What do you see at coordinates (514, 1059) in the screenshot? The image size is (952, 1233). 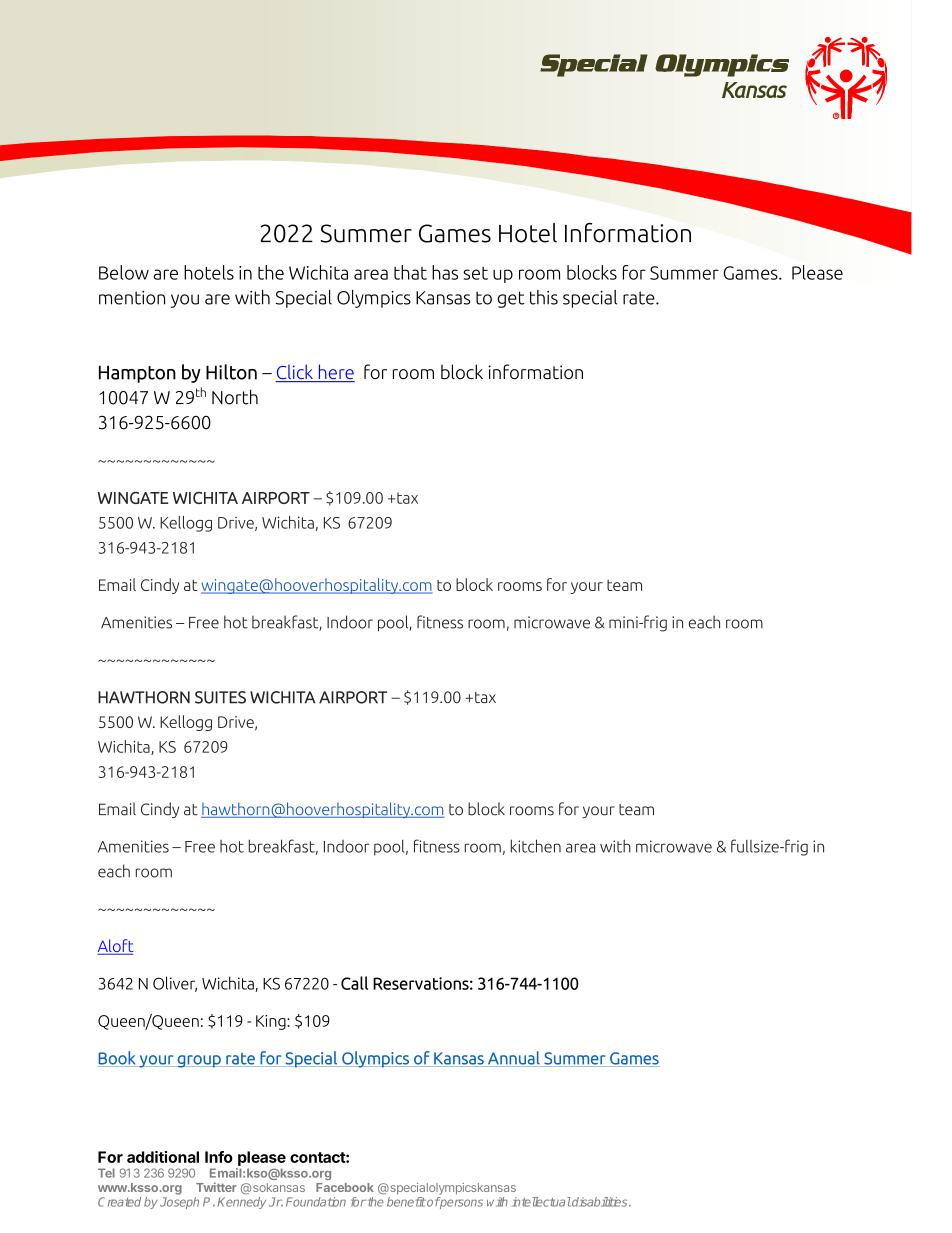 I see `Annual` at bounding box center [514, 1059].
